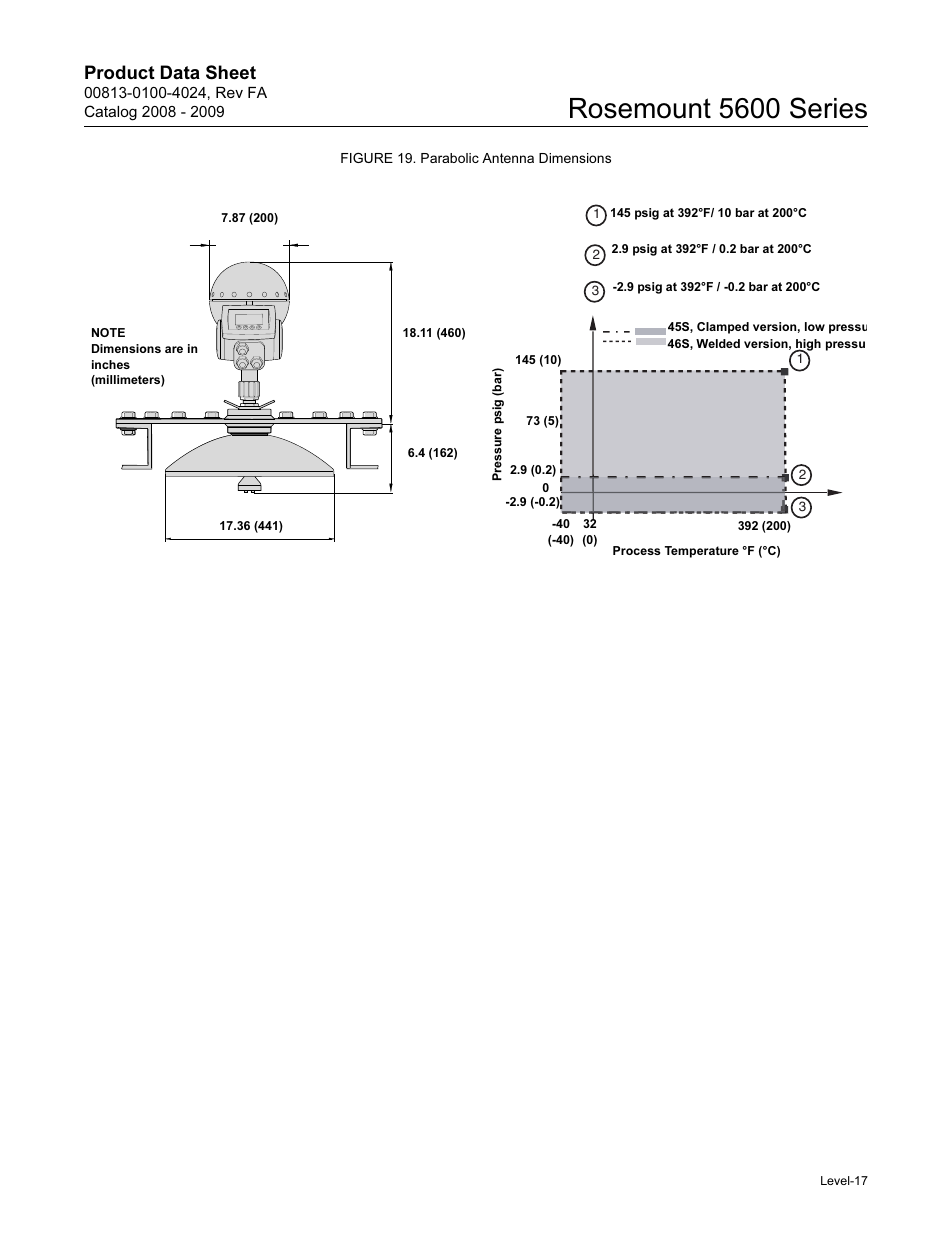 Image resolution: width=952 pixels, height=1233 pixels. Describe the element at coordinates (702, 552) in the screenshot. I see `Temperature` at that location.
